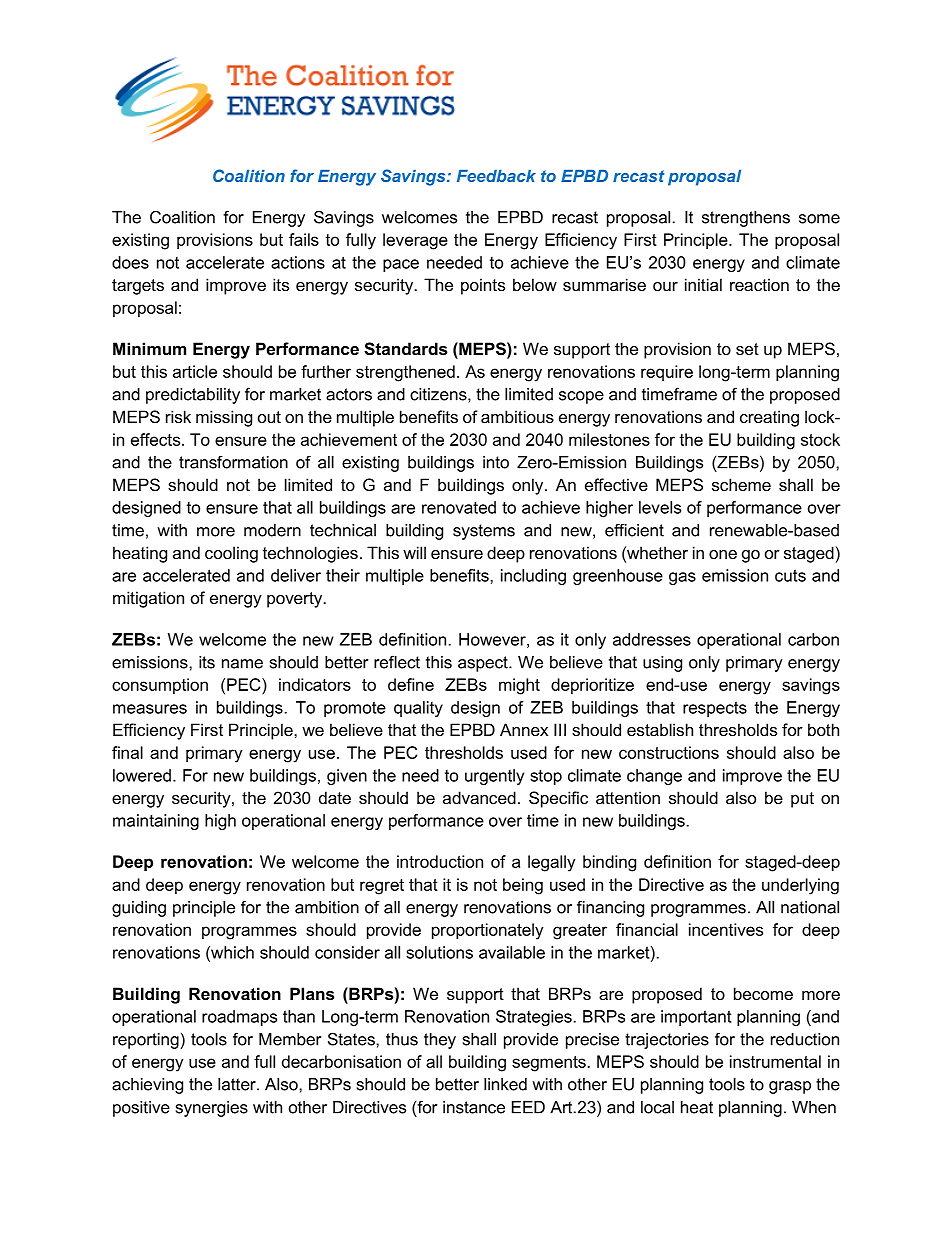 The image size is (952, 1233). I want to click on fails, so click(304, 239).
